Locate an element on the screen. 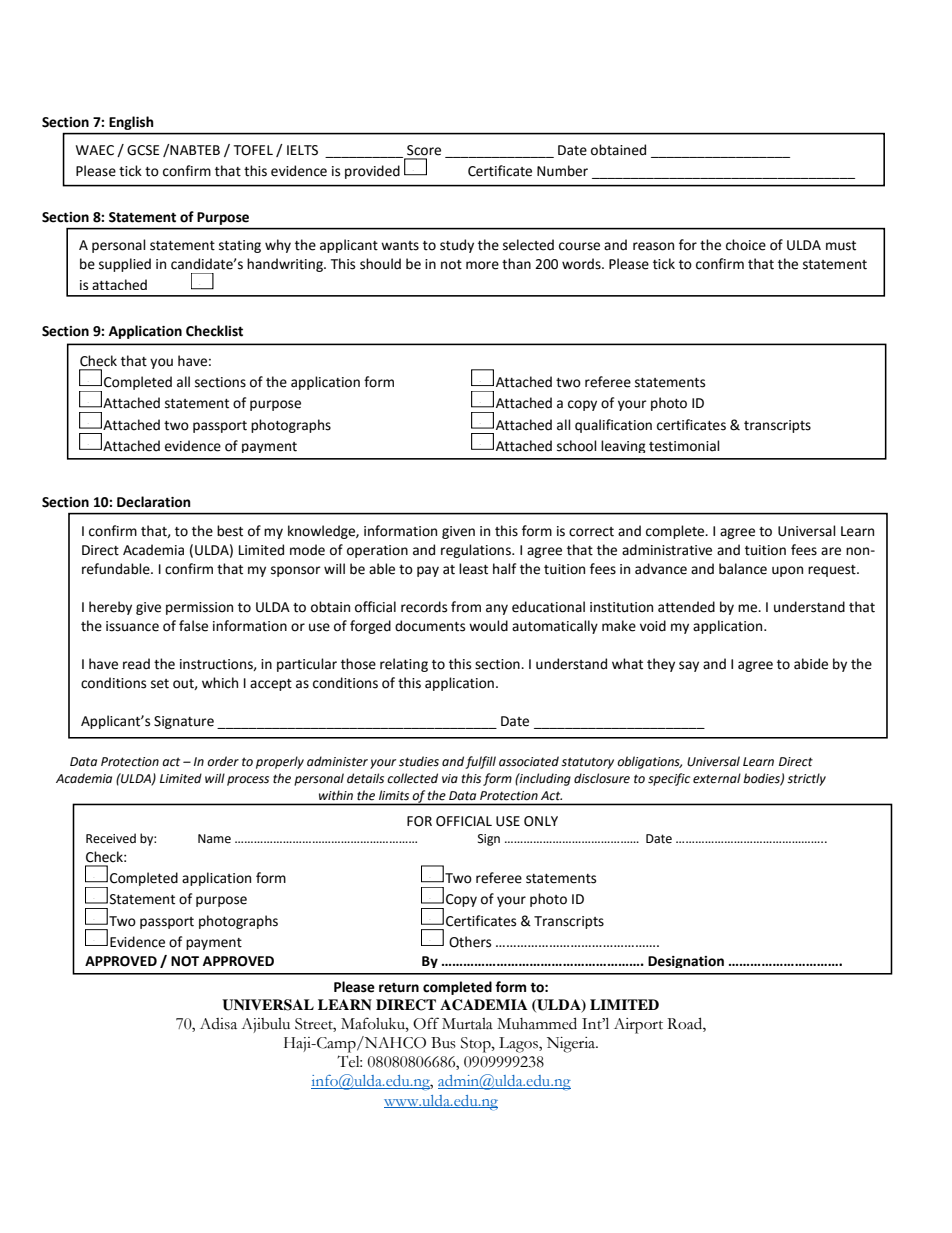  least is located at coordinates (473, 569).
